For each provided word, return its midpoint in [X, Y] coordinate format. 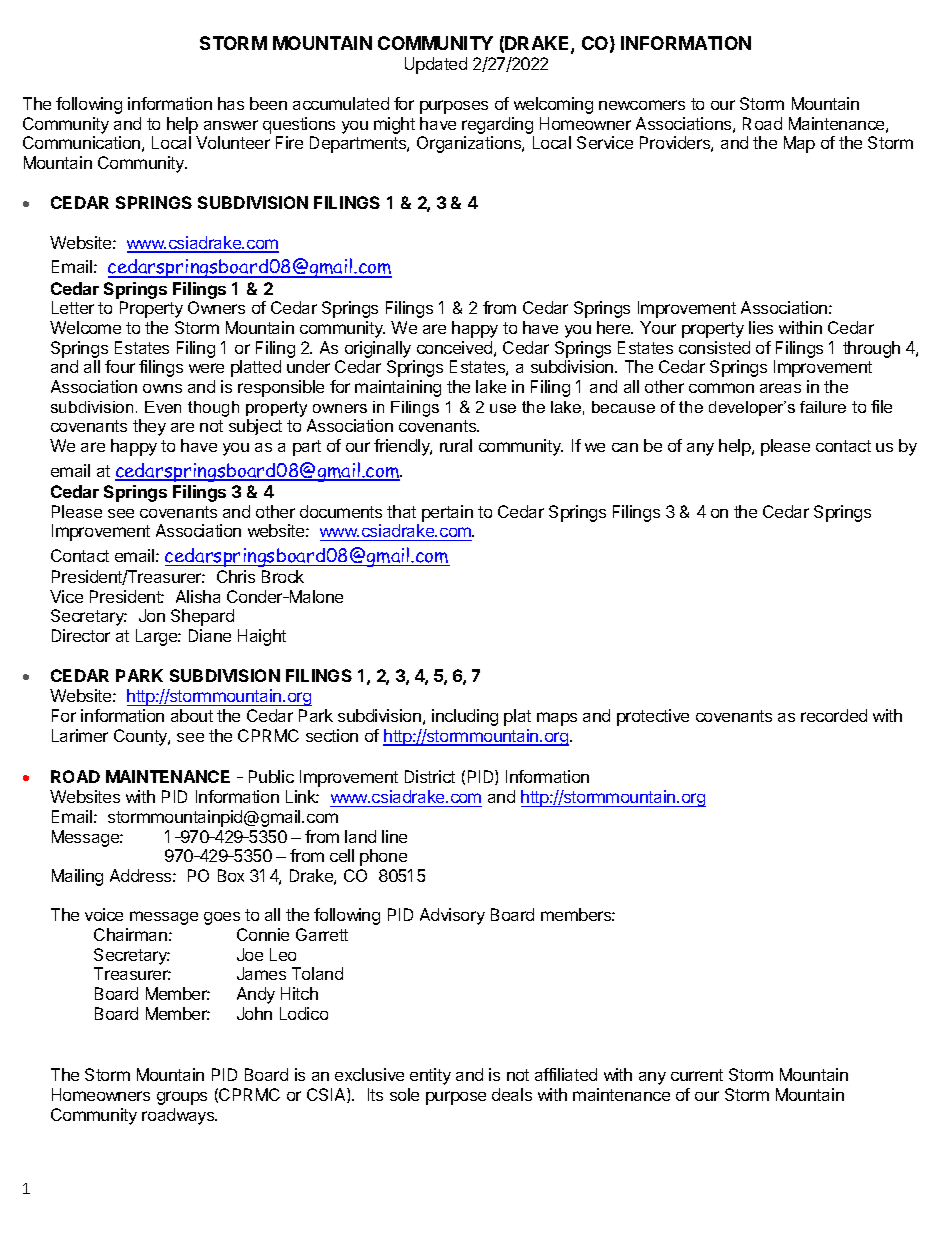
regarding [497, 125]
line [394, 836]
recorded [834, 715]
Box [231, 875]
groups [182, 1098]
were [206, 368]
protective [653, 717]
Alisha [198, 596]
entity [430, 1076]
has [231, 103]
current [697, 1075]
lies [761, 327]
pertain [447, 513]
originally [379, 351]
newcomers [642, 105]
